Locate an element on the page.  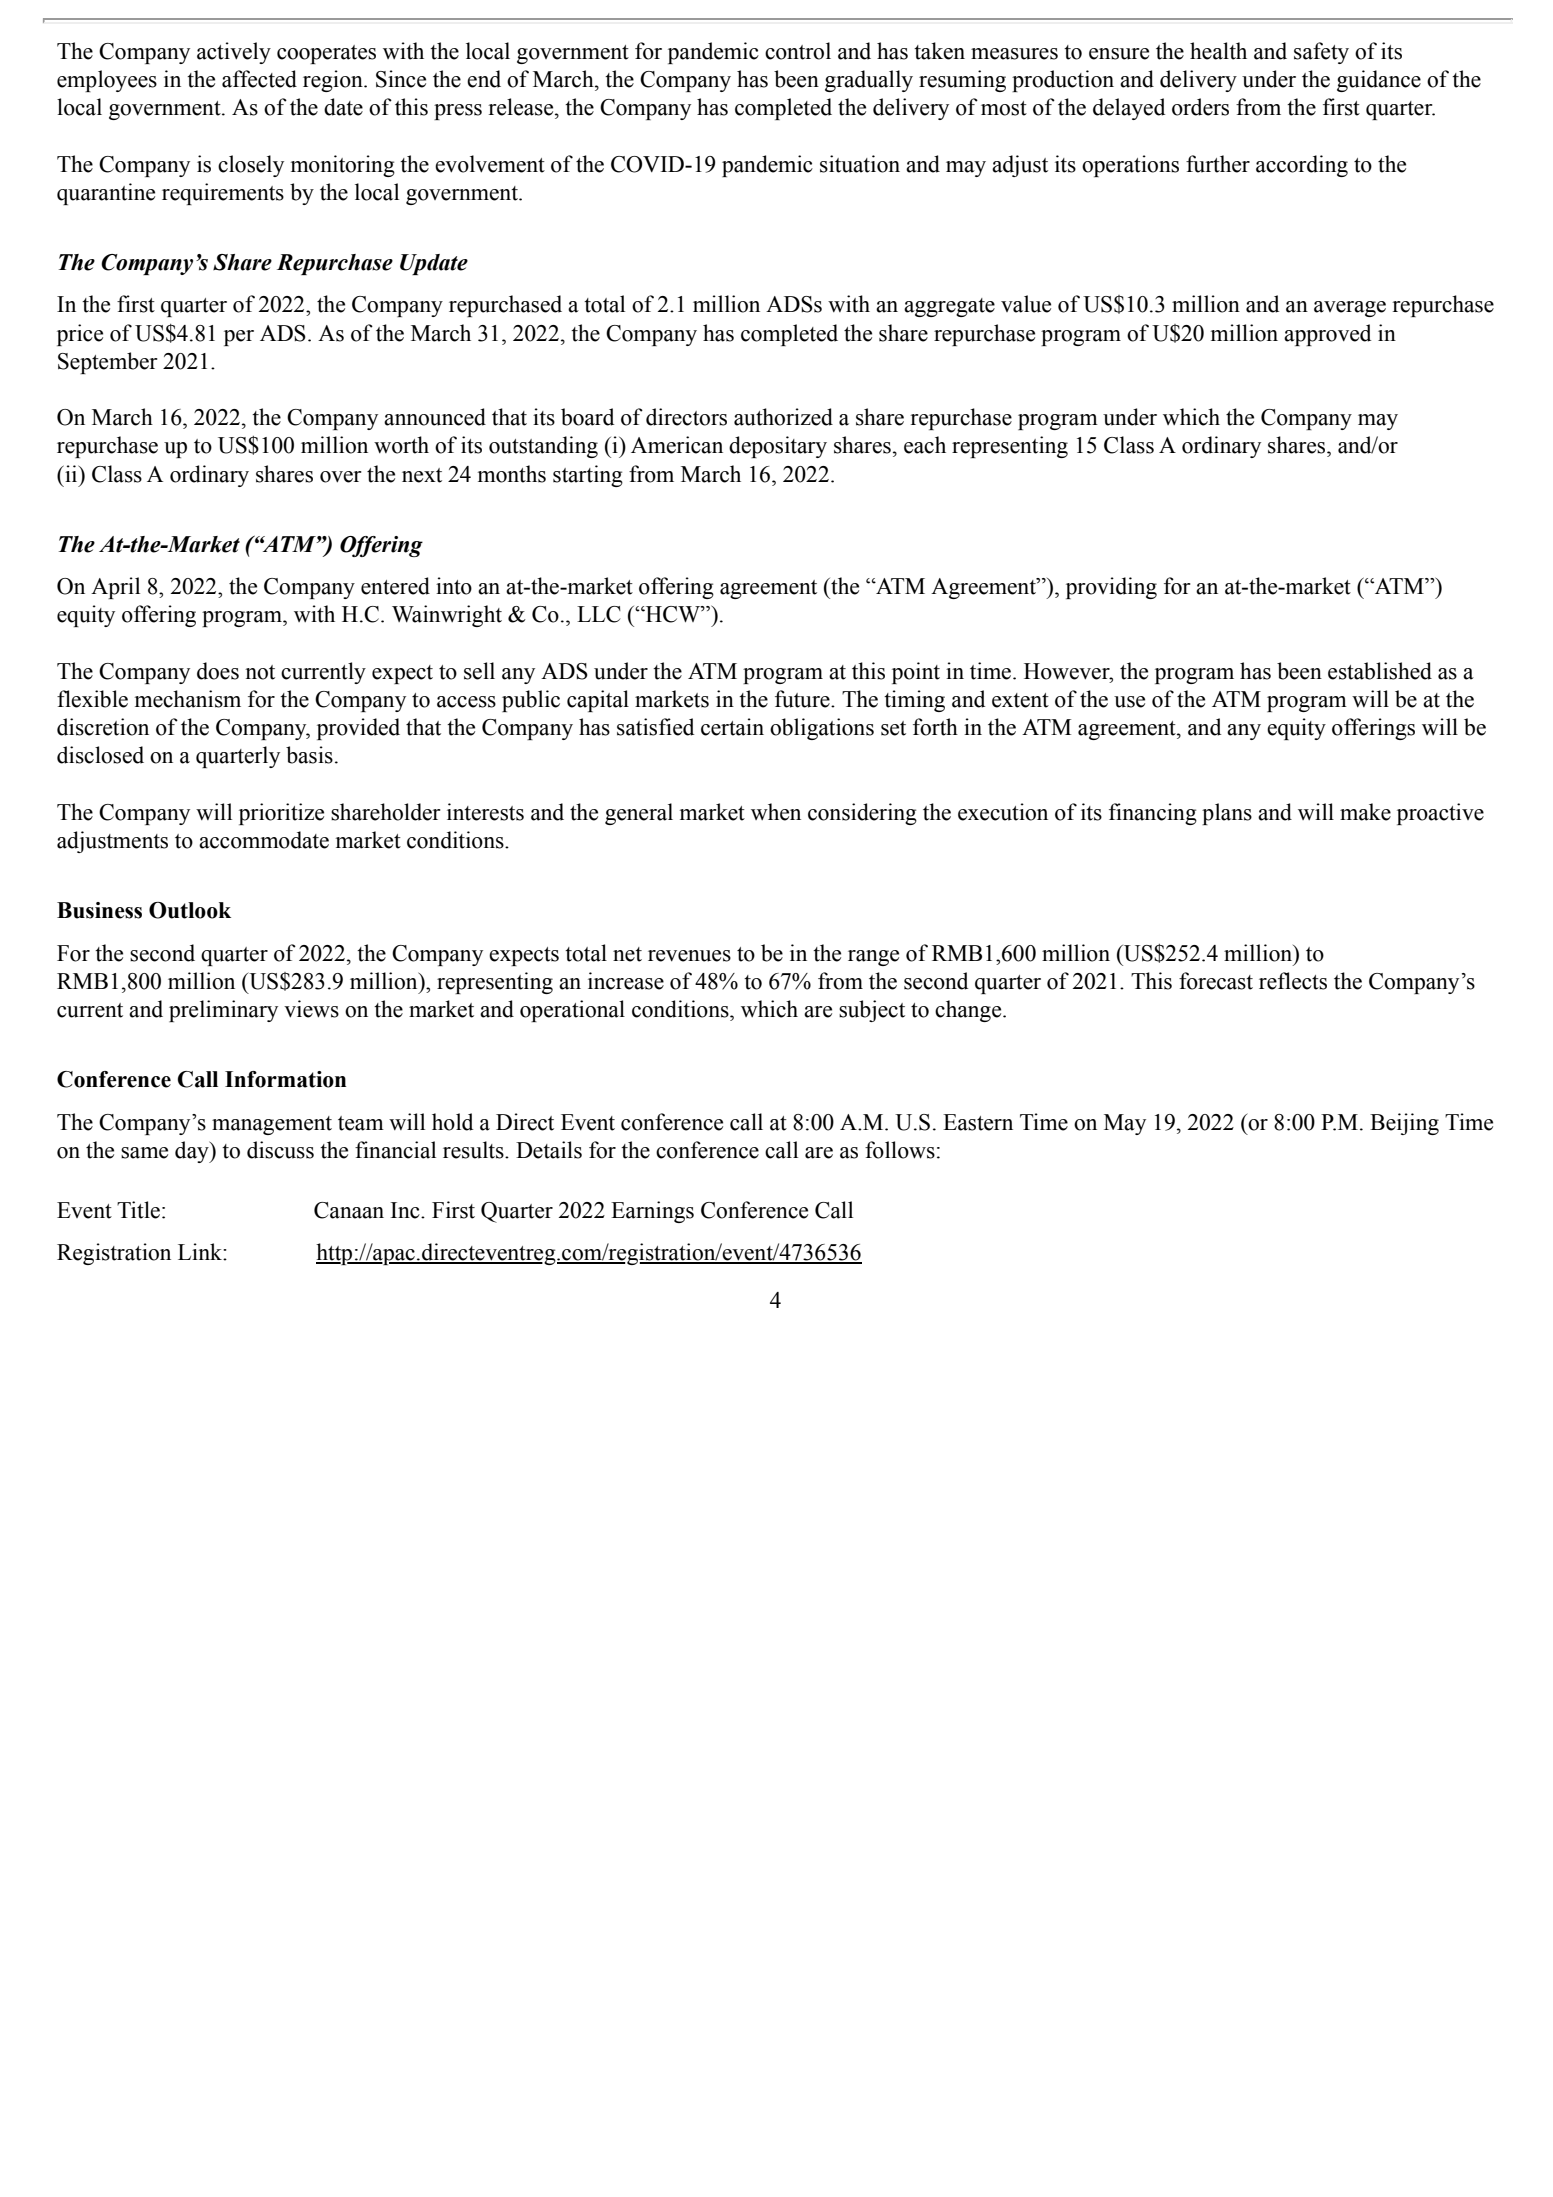
safety is located at coordinates (1321, 53).
